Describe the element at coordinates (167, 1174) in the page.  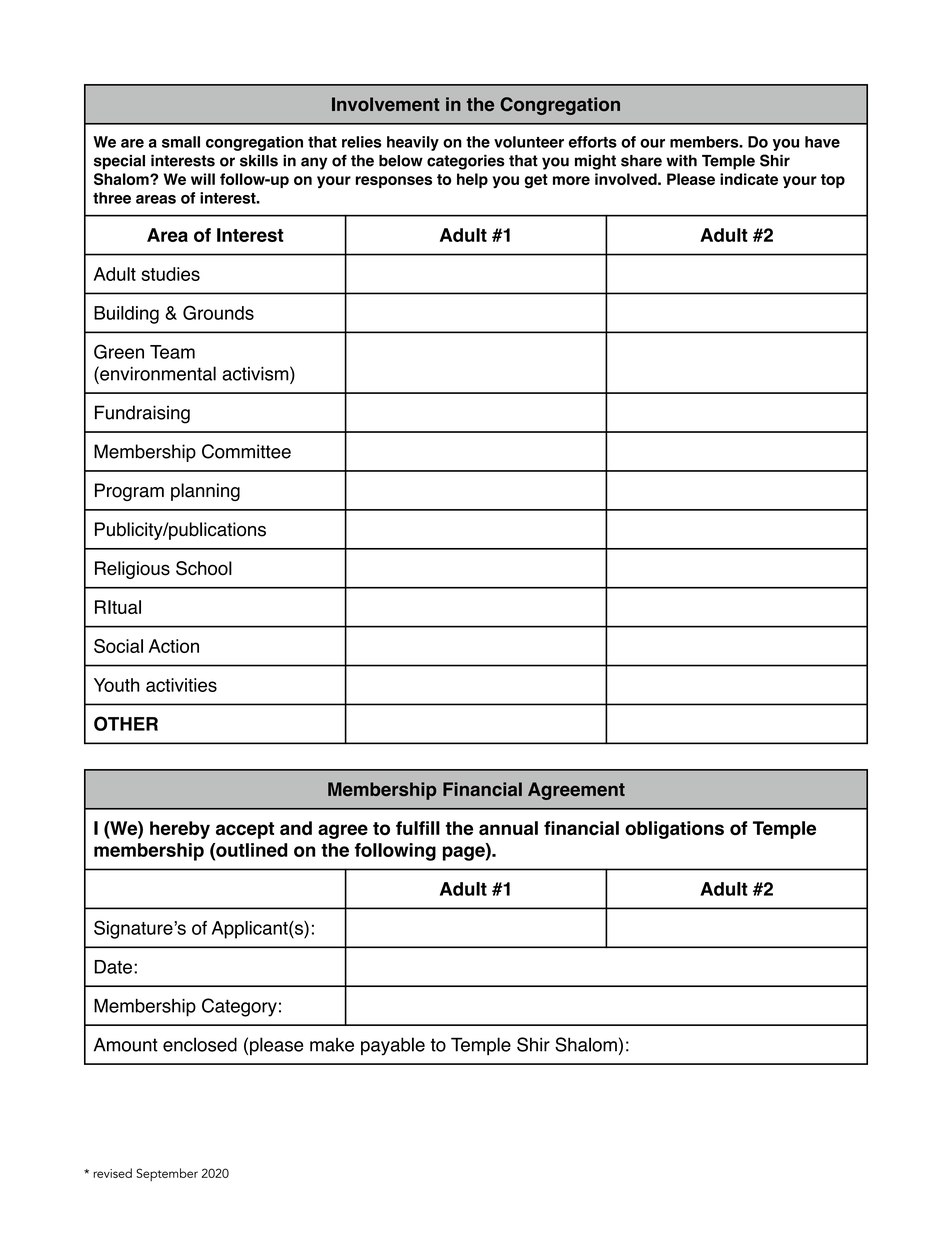
I see `September` at that location.
